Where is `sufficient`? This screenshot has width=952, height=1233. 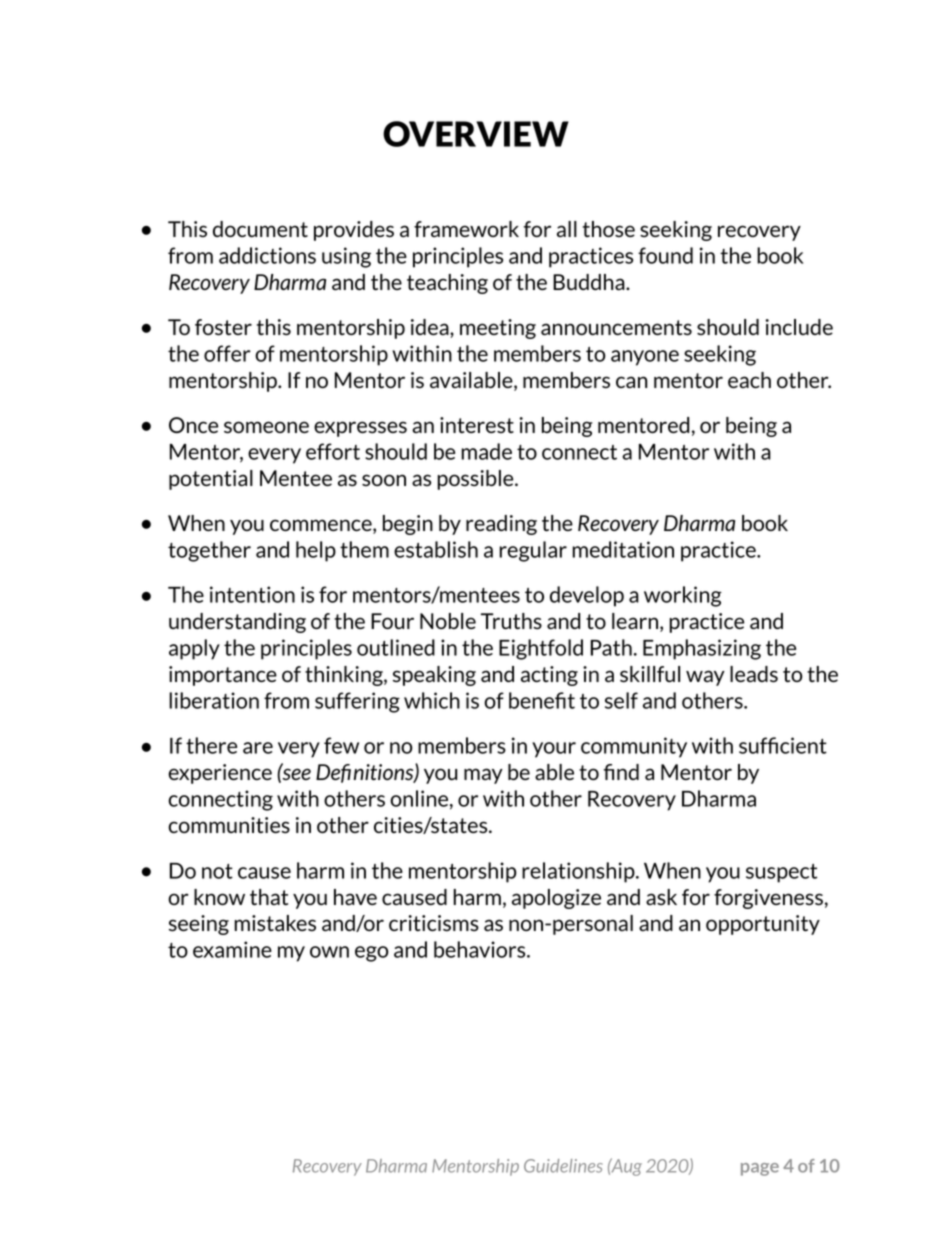
sufficient is located at coordinates (783, 745).
